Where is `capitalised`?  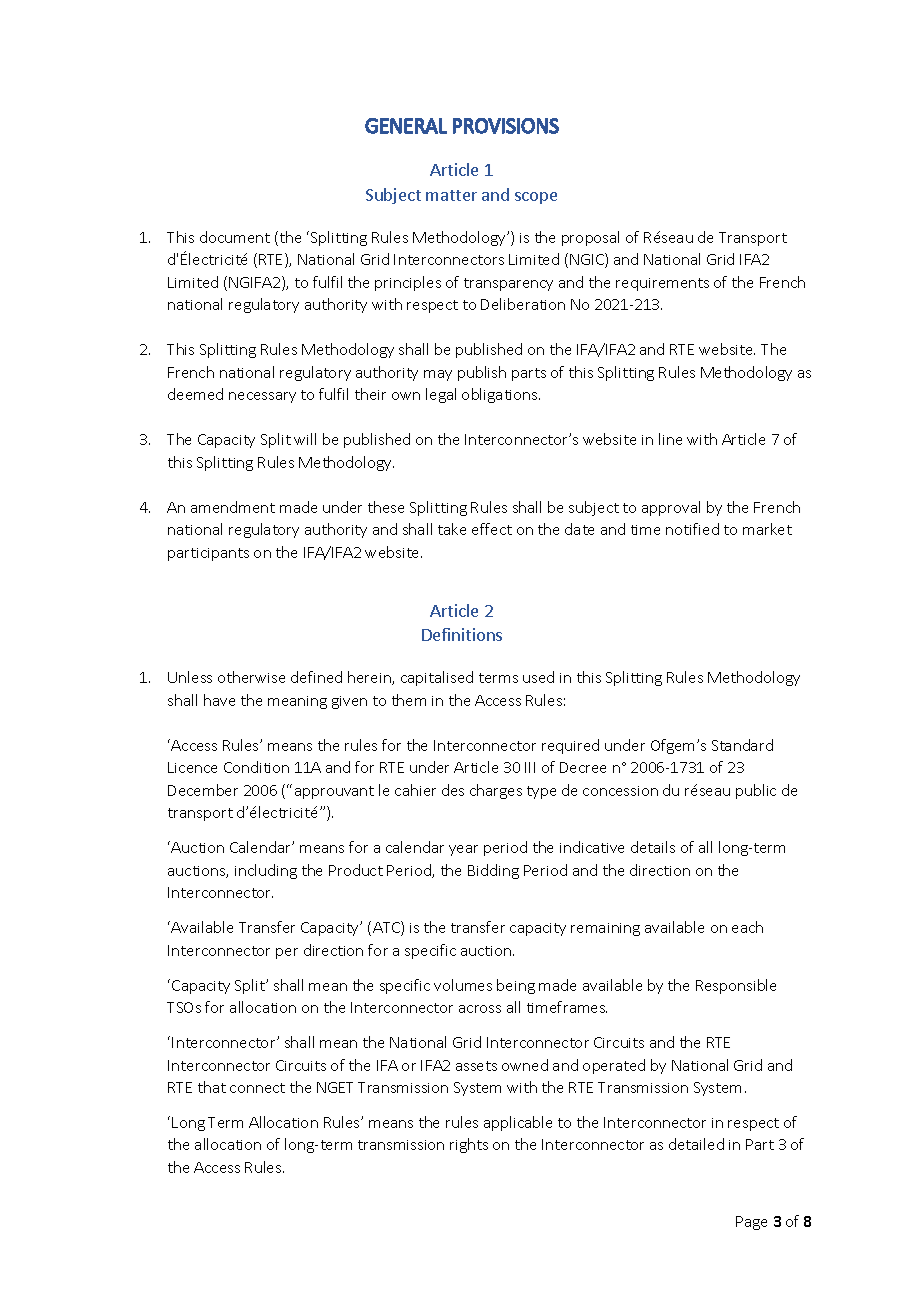 capitalised is located at coordinates (437, 678).
